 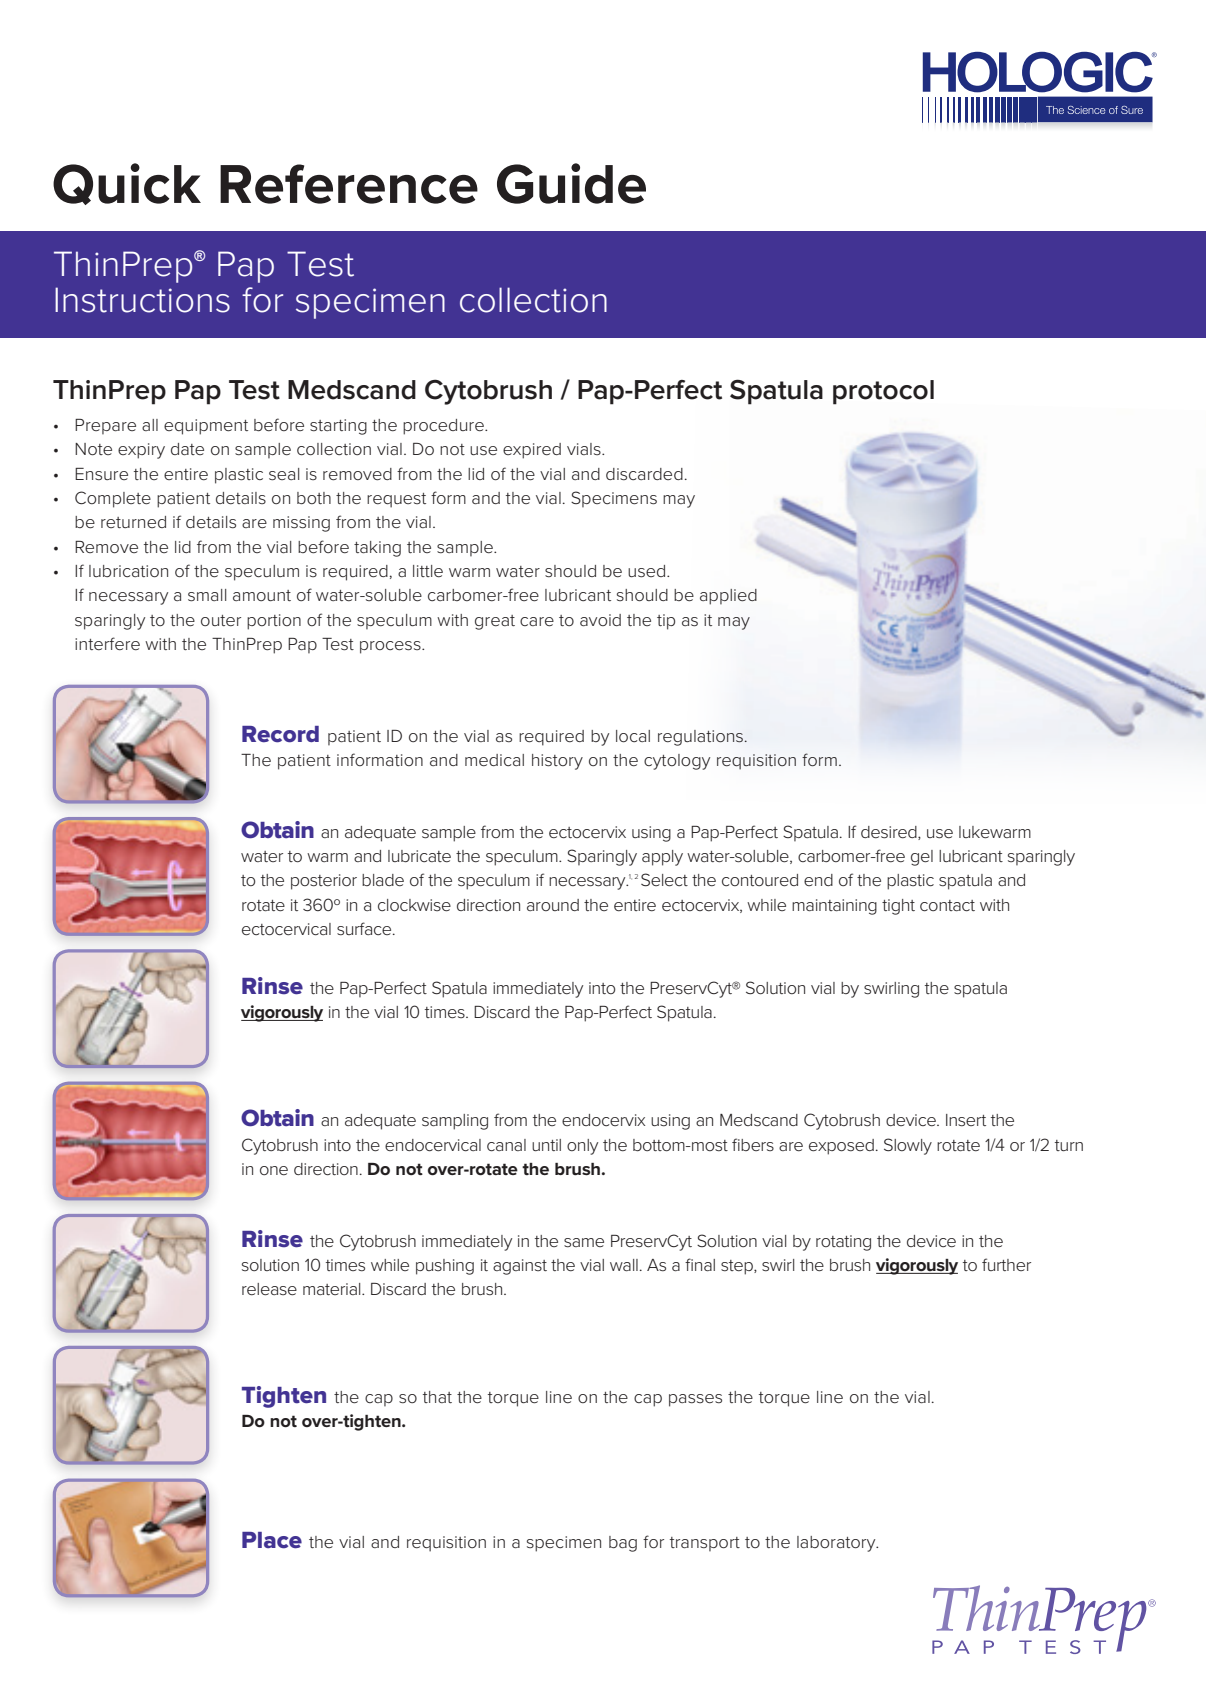 I want to click on Guide, so click(x=571, y=183).
